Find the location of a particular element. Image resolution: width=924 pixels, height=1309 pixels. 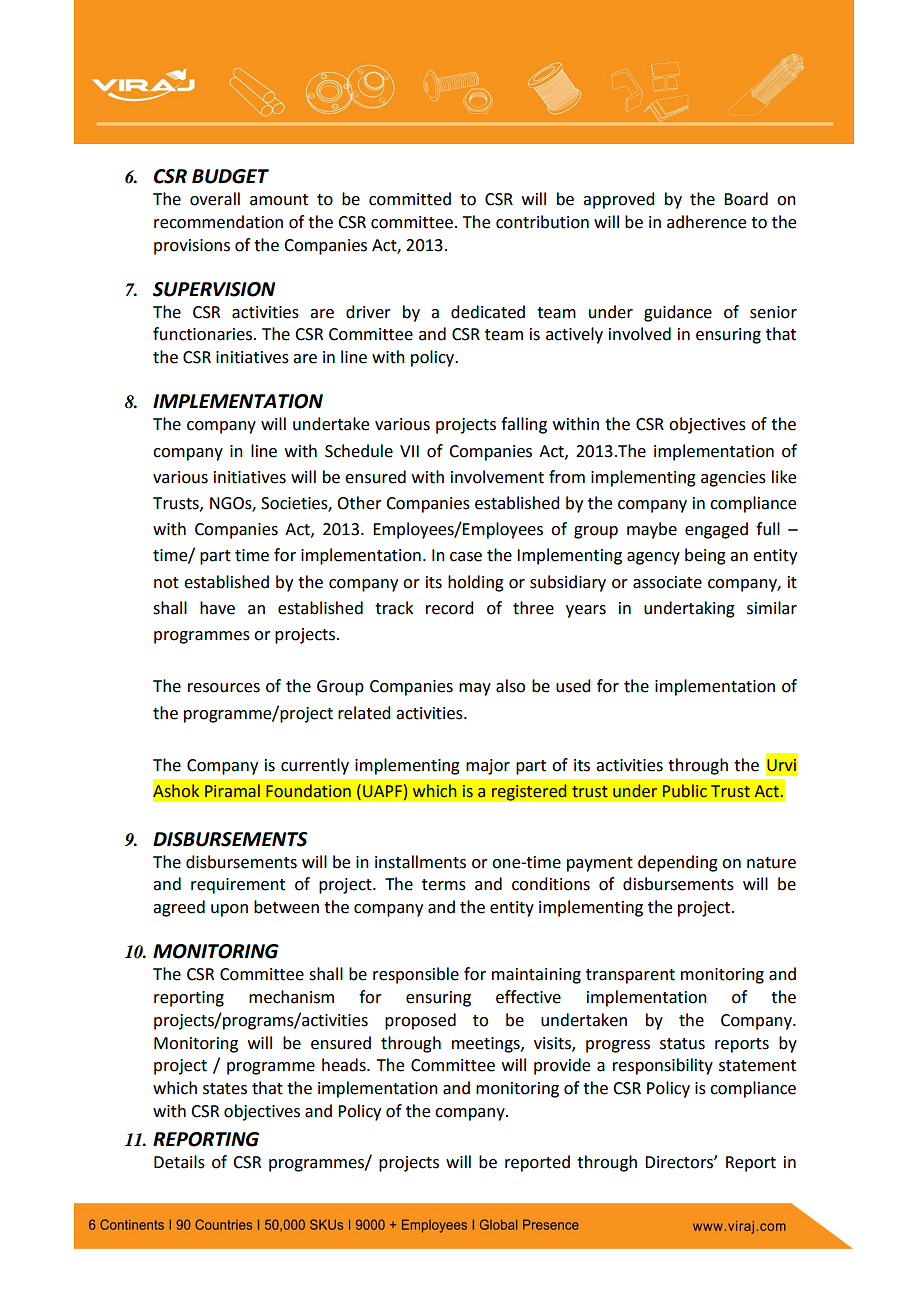

states is located at coordinates (225, 1089).
